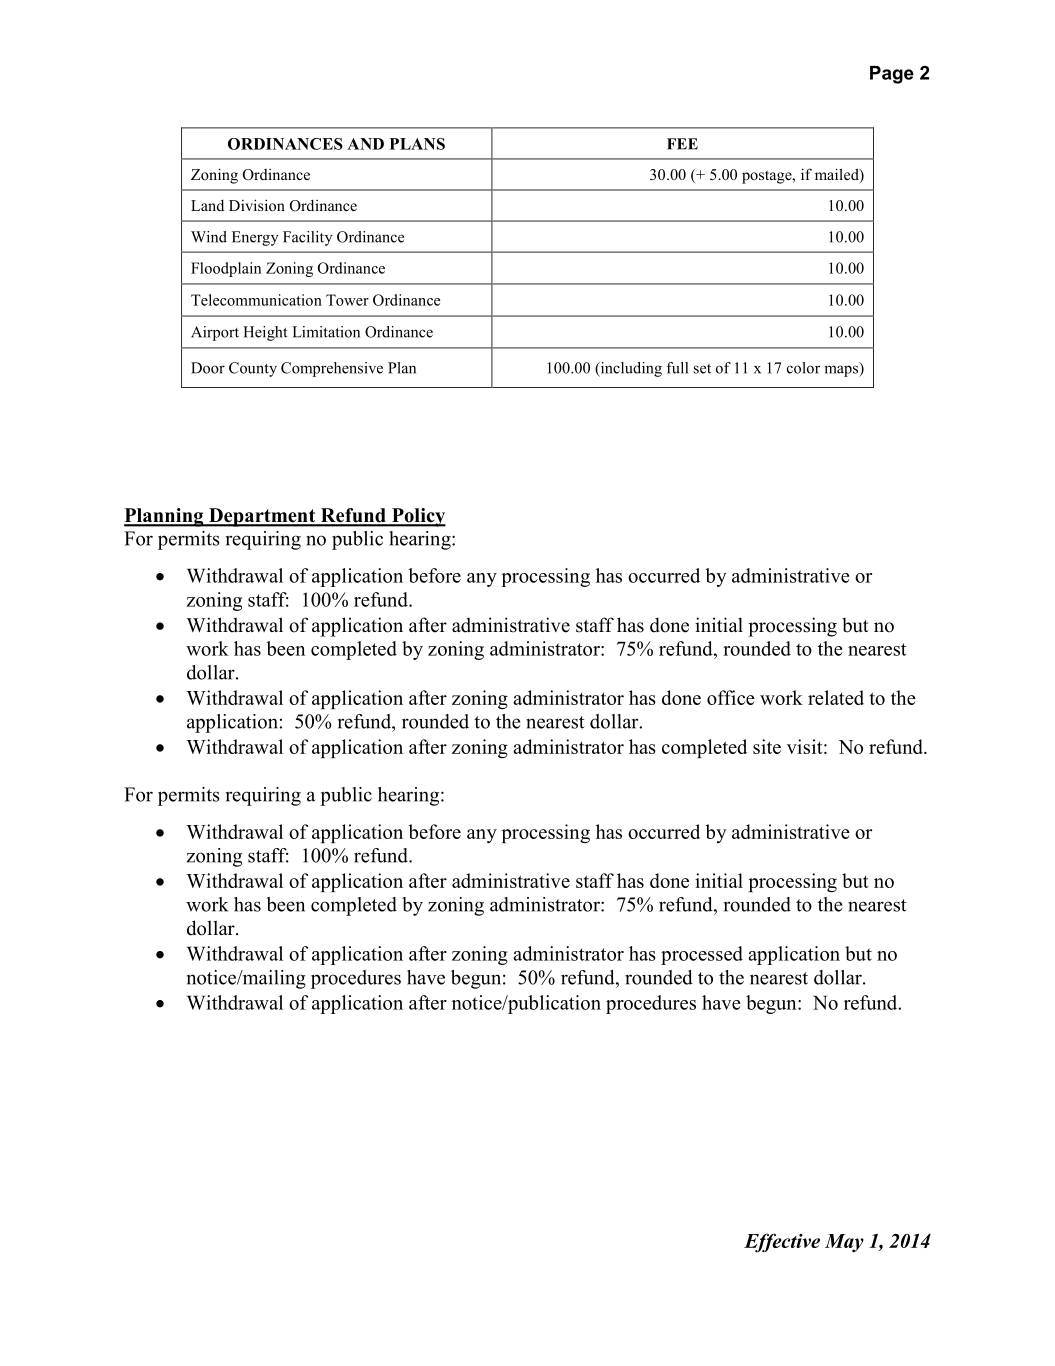 This screenshot has height=1366, width=1055. Describe the element at coordinates (262, 517) in the screenshot. I see `Department` at that location.
